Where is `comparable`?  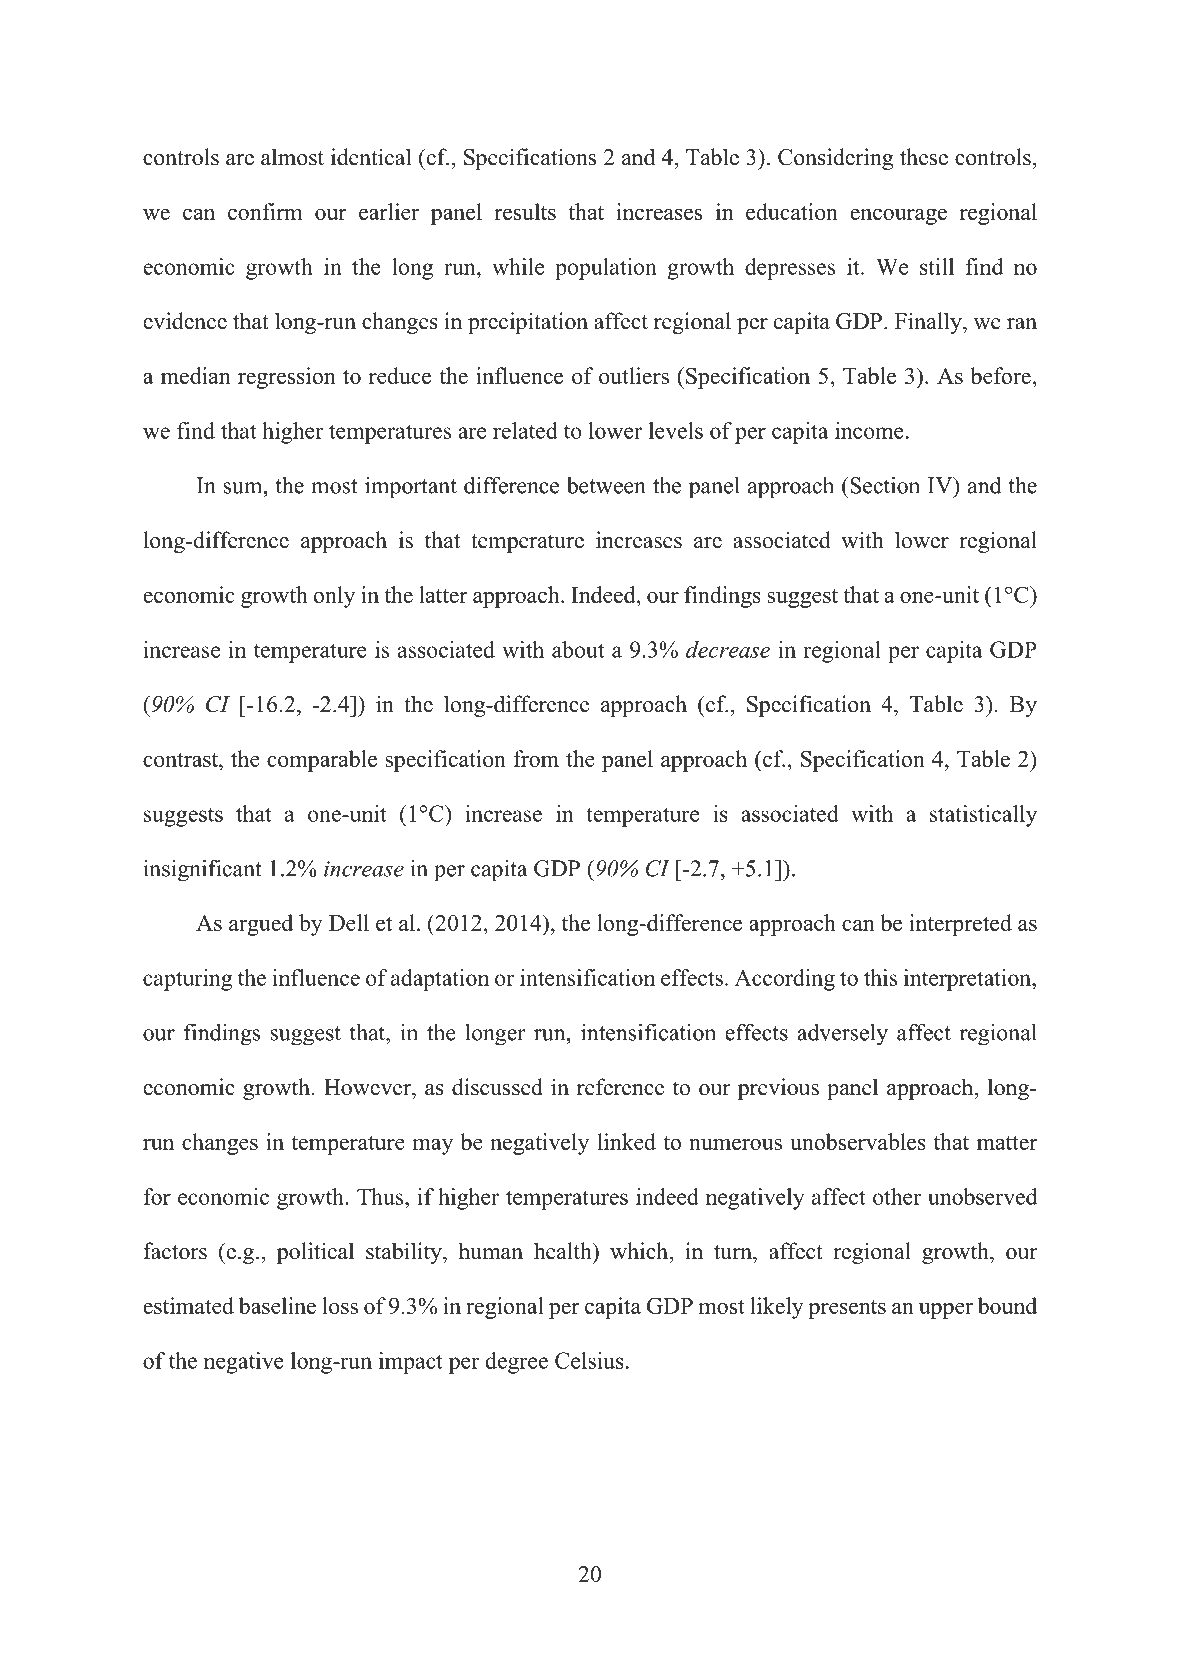 comparable is located at coordinates (322, 761).
